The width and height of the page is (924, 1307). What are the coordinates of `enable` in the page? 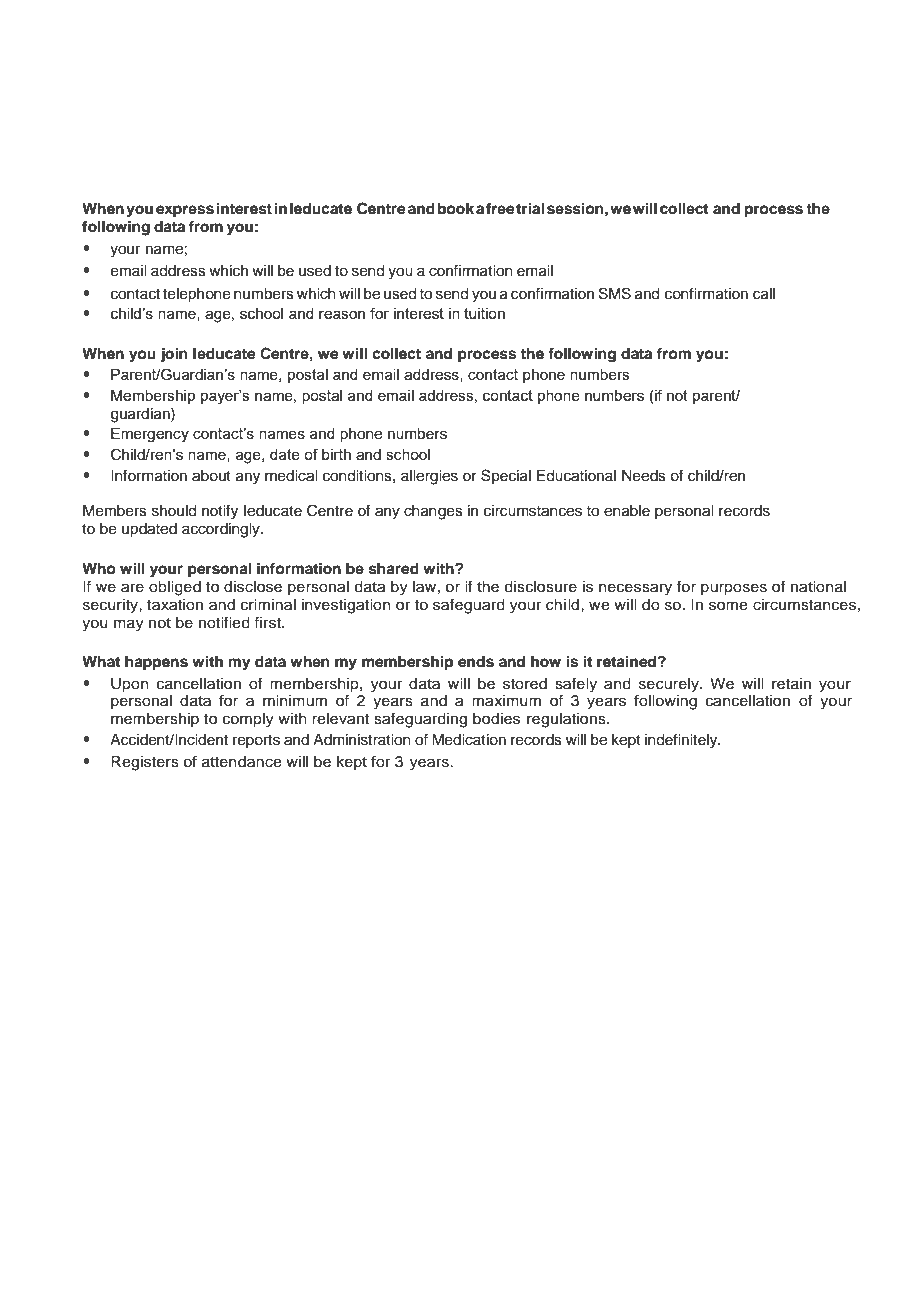 It's located at (627, 511).
